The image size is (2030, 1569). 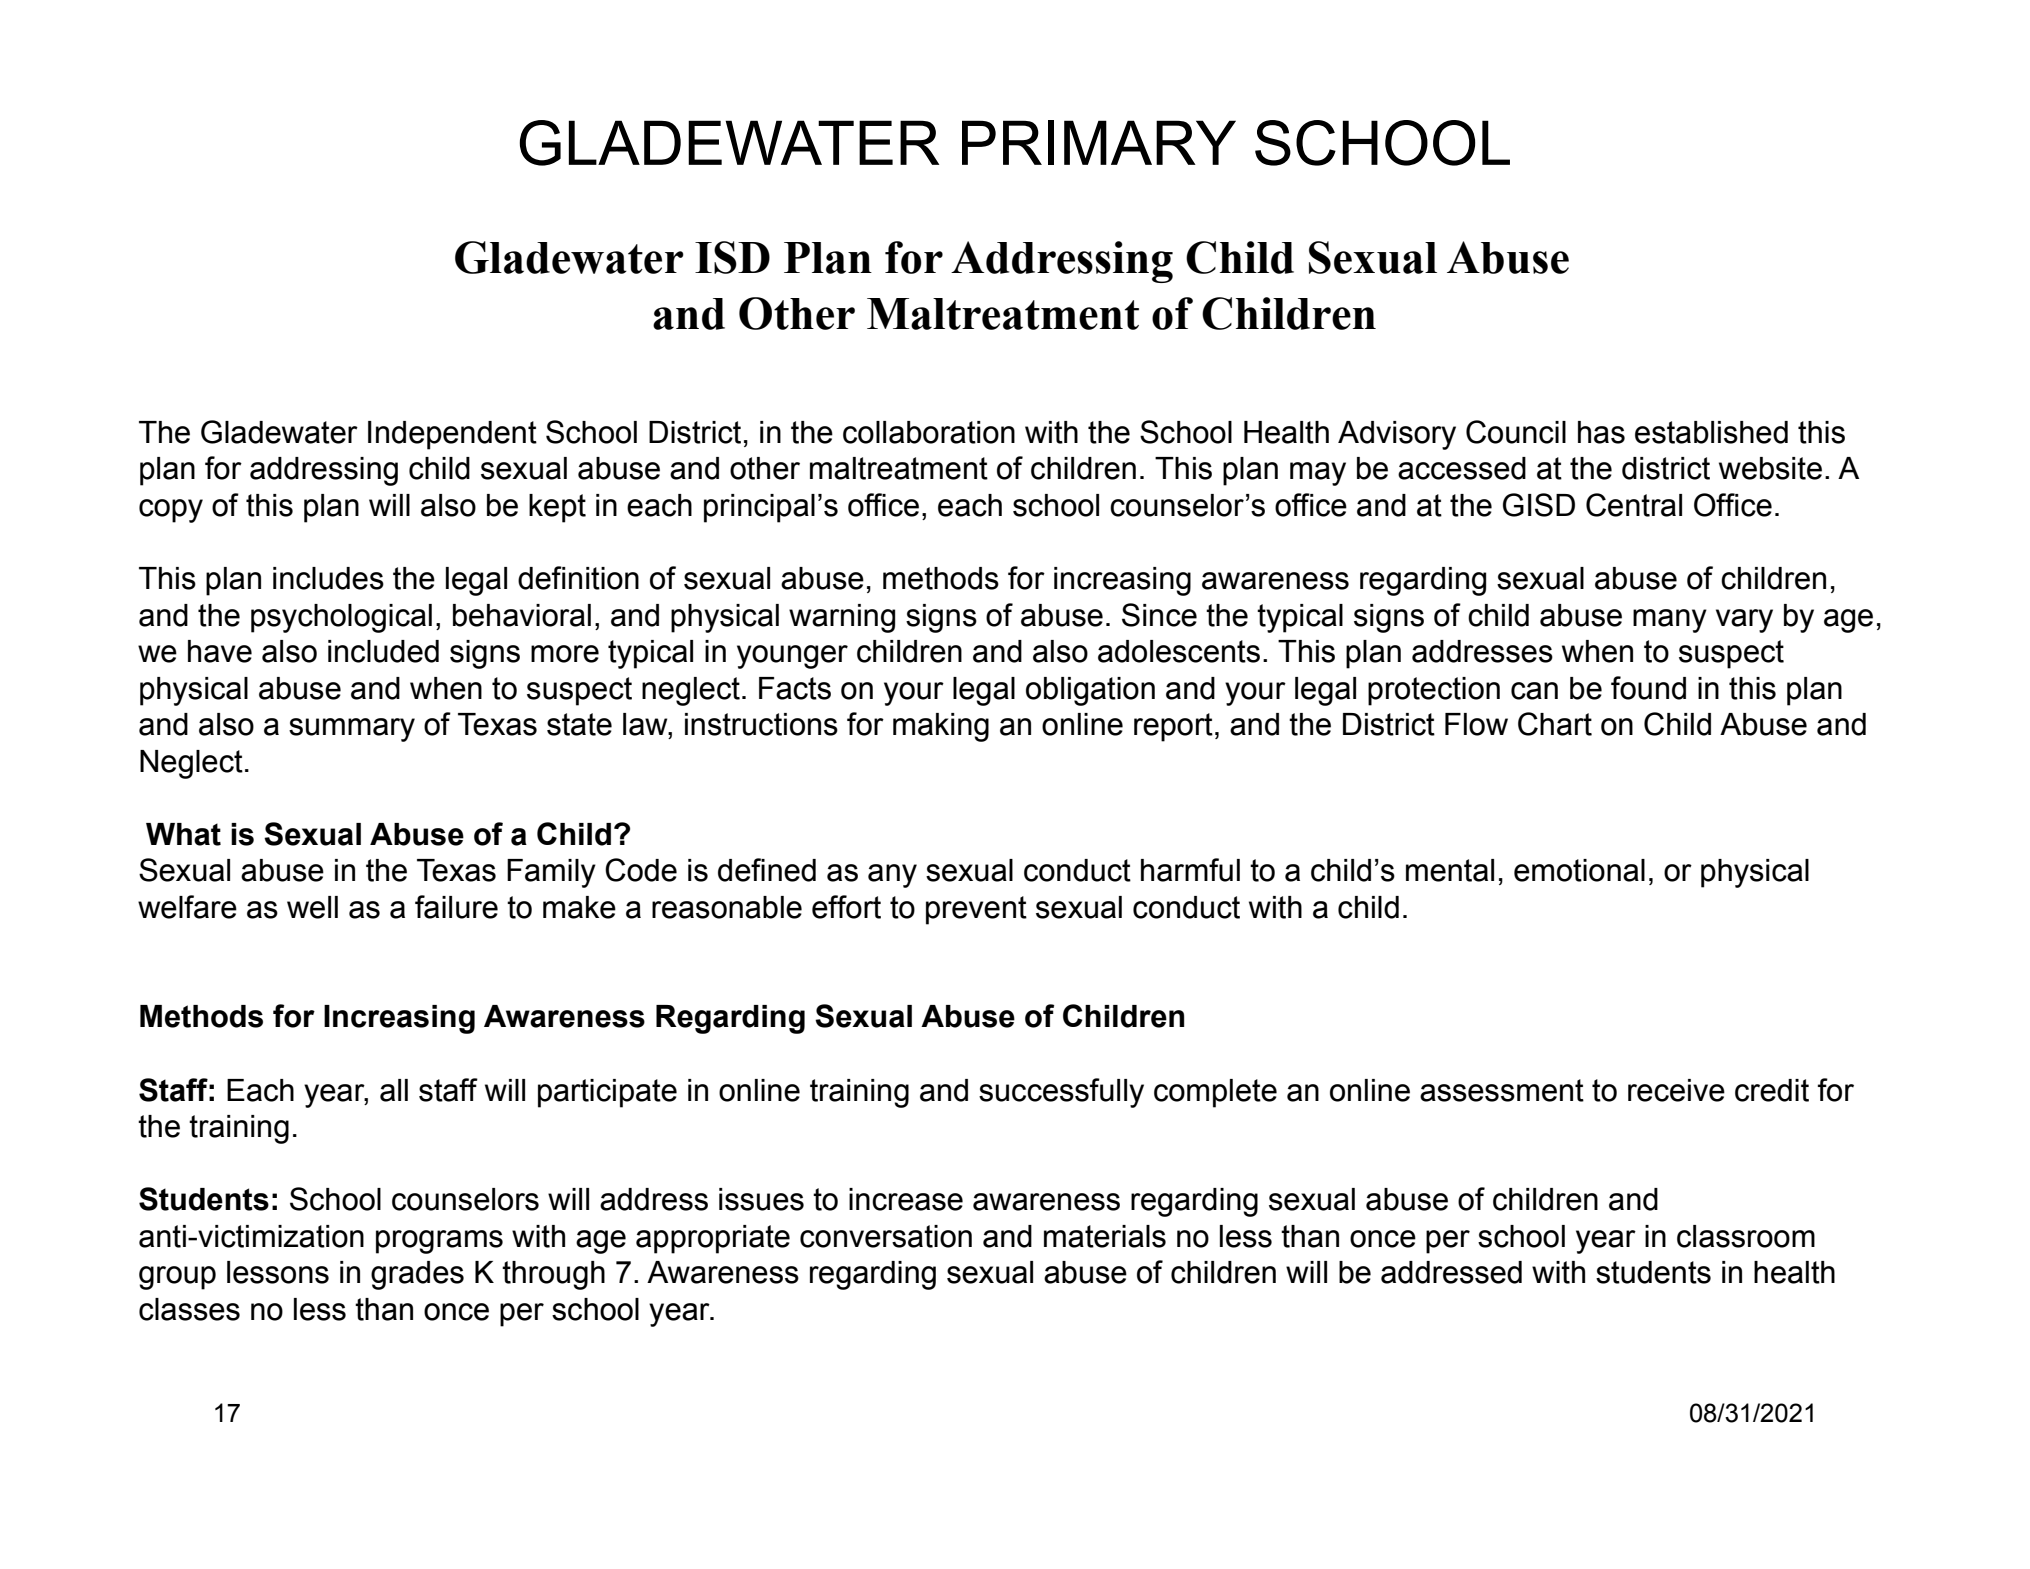 What do you see at coordinates (1099, 142) in the image?
I see `PRIMARY` at bounding box center [1099, 142].
